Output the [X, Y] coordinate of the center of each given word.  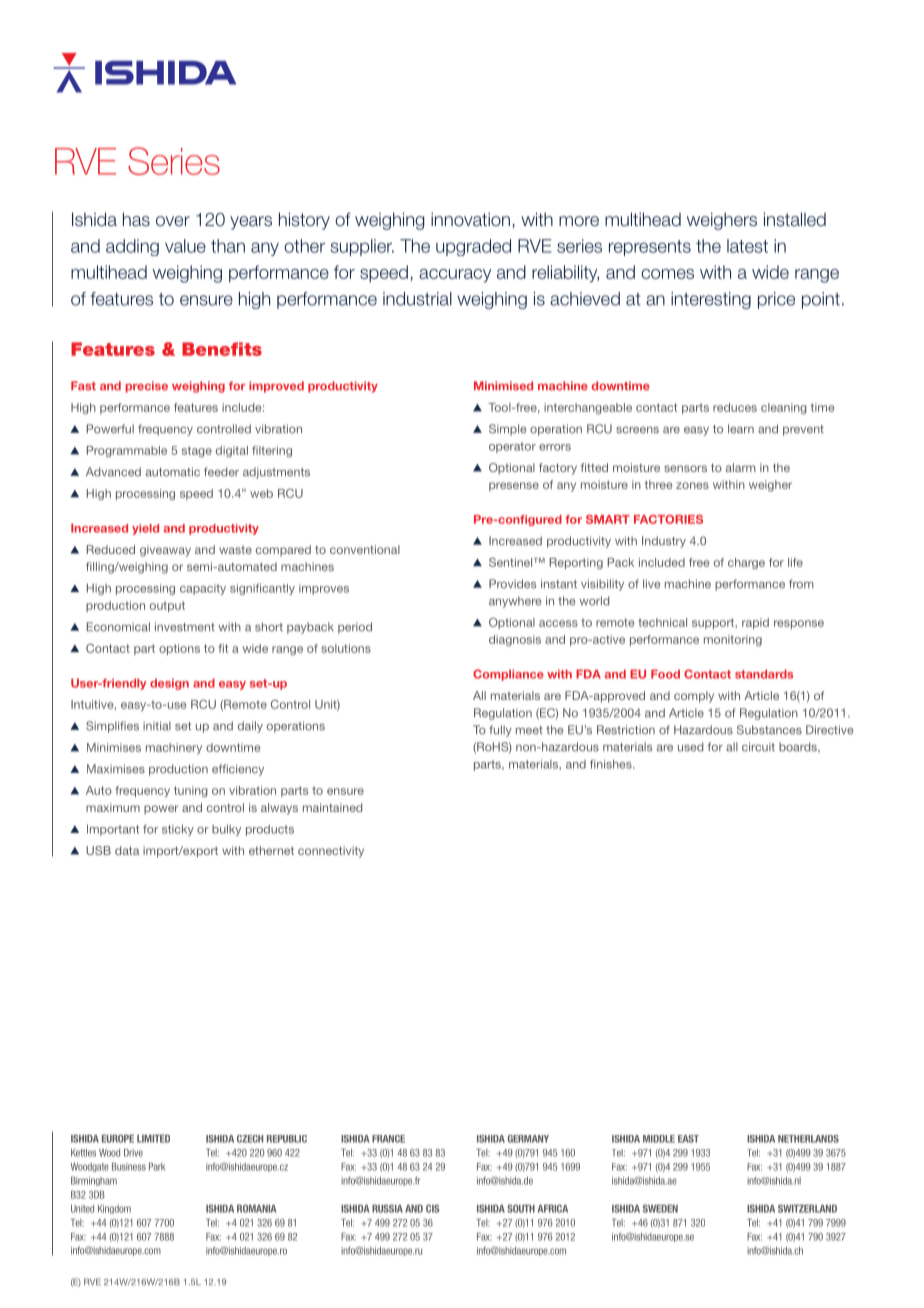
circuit [758, 747]
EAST [688, 1139]
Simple [508, 430]
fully [500, 731]
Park [157, 1167]
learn [741, 429]
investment [185, 627]
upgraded [473, 247]
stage [197, 452]
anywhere [515, 602]
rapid [755, 623]
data [127, 850]
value [185, 246]
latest [747, 246]
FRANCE [388, 1139]
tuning [191, 792]
